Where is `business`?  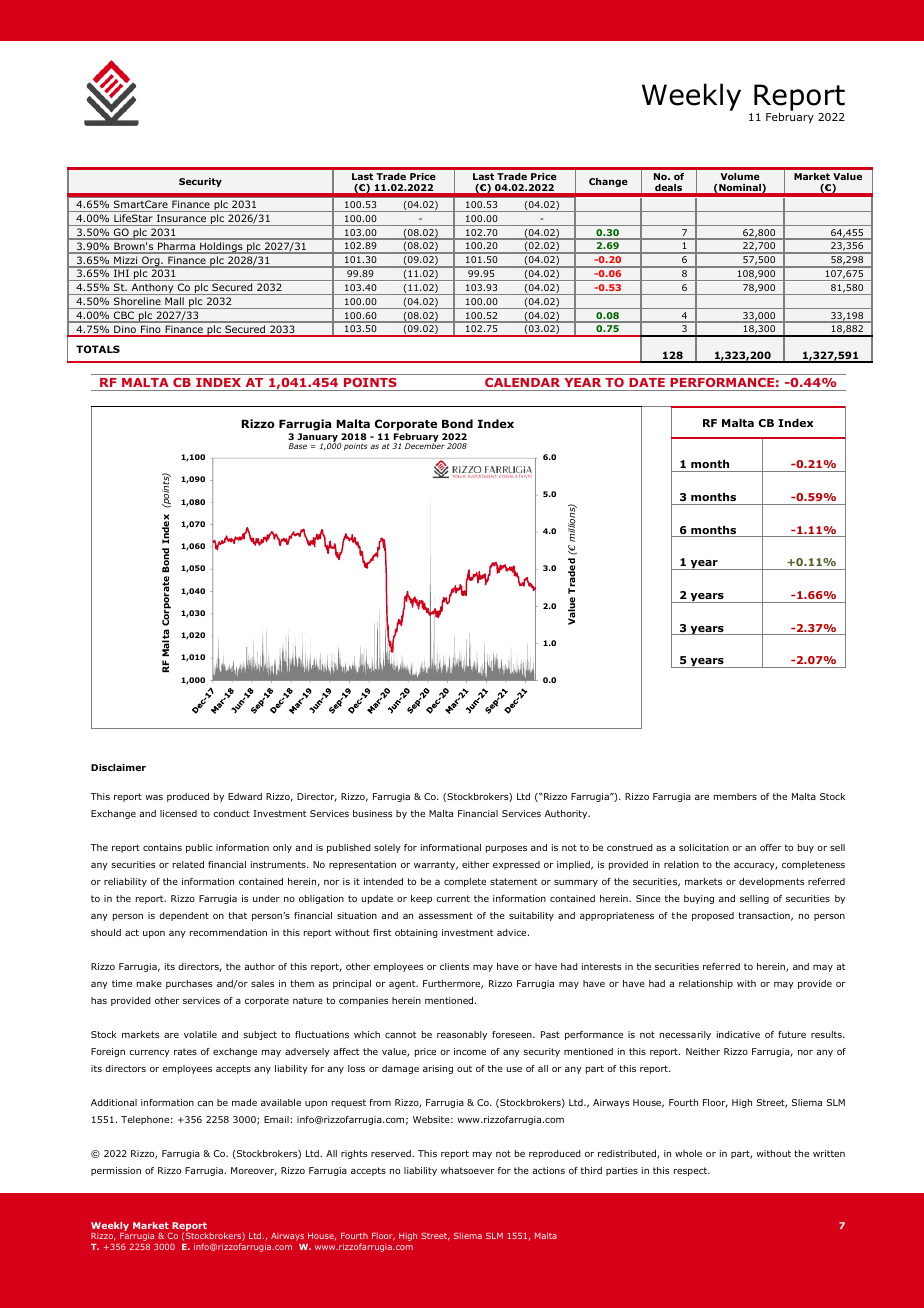
business is located at coordinates (372, 813).
